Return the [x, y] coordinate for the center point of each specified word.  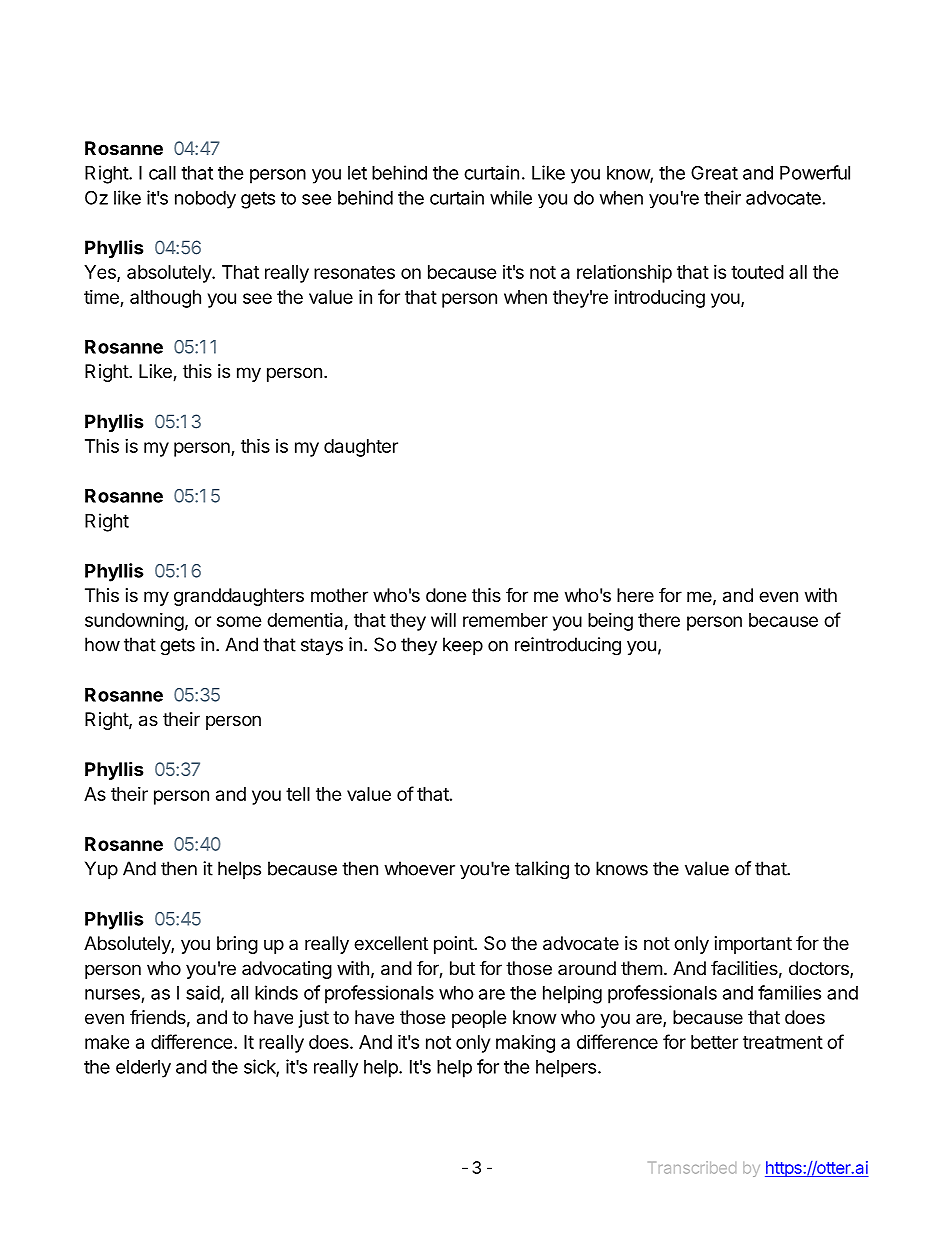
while [511, 197]
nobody [205, 200]
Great [714, 172]
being [610, 622]
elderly [143, 1069]
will [443, 620]
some [239, 621]
